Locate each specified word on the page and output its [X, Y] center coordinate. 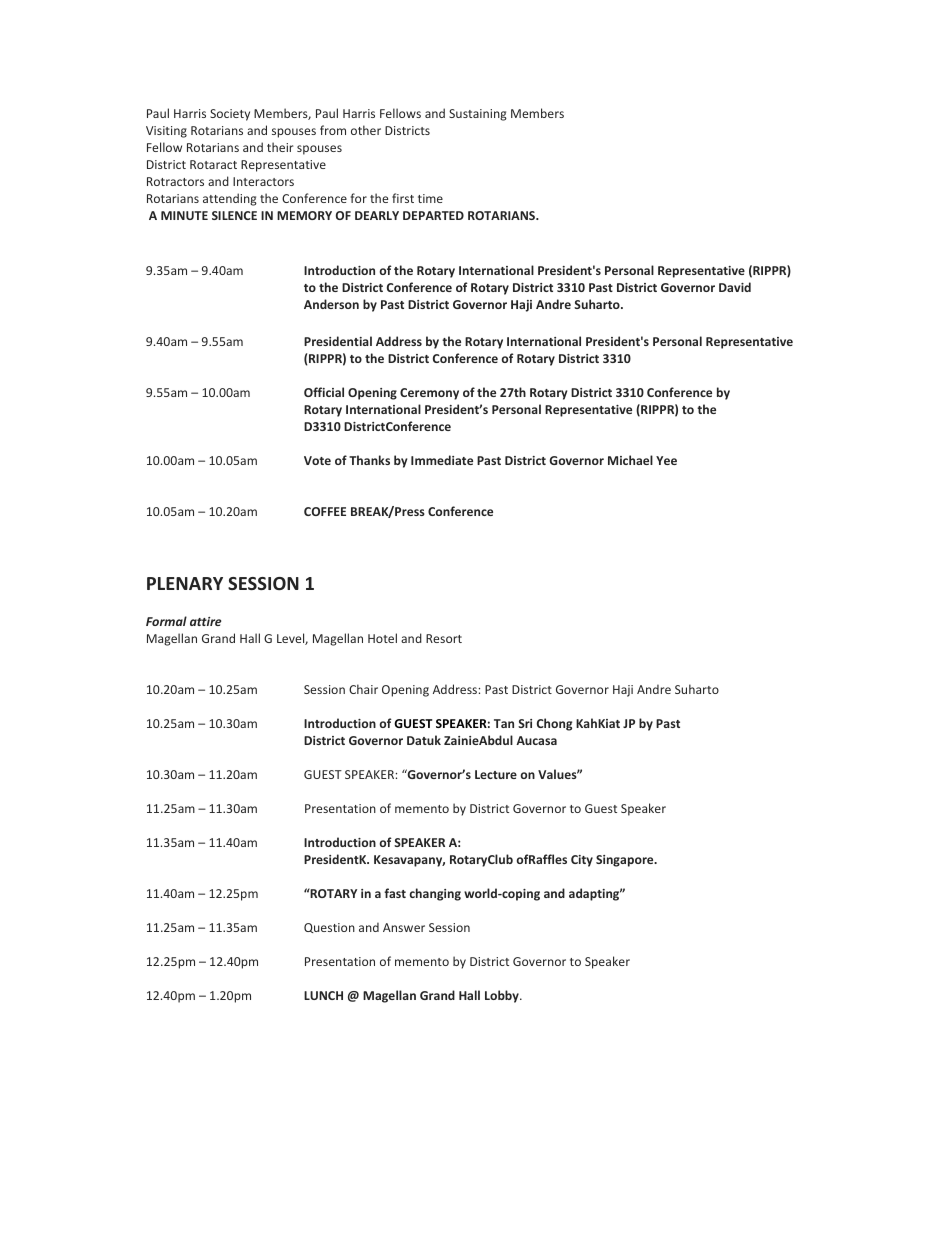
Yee [666, 460]
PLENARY [185, 583]
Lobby [503, 996]
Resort [444, 638]
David [735, 287]
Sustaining [478, 115]
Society [230, 115]
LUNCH [323, 995]
